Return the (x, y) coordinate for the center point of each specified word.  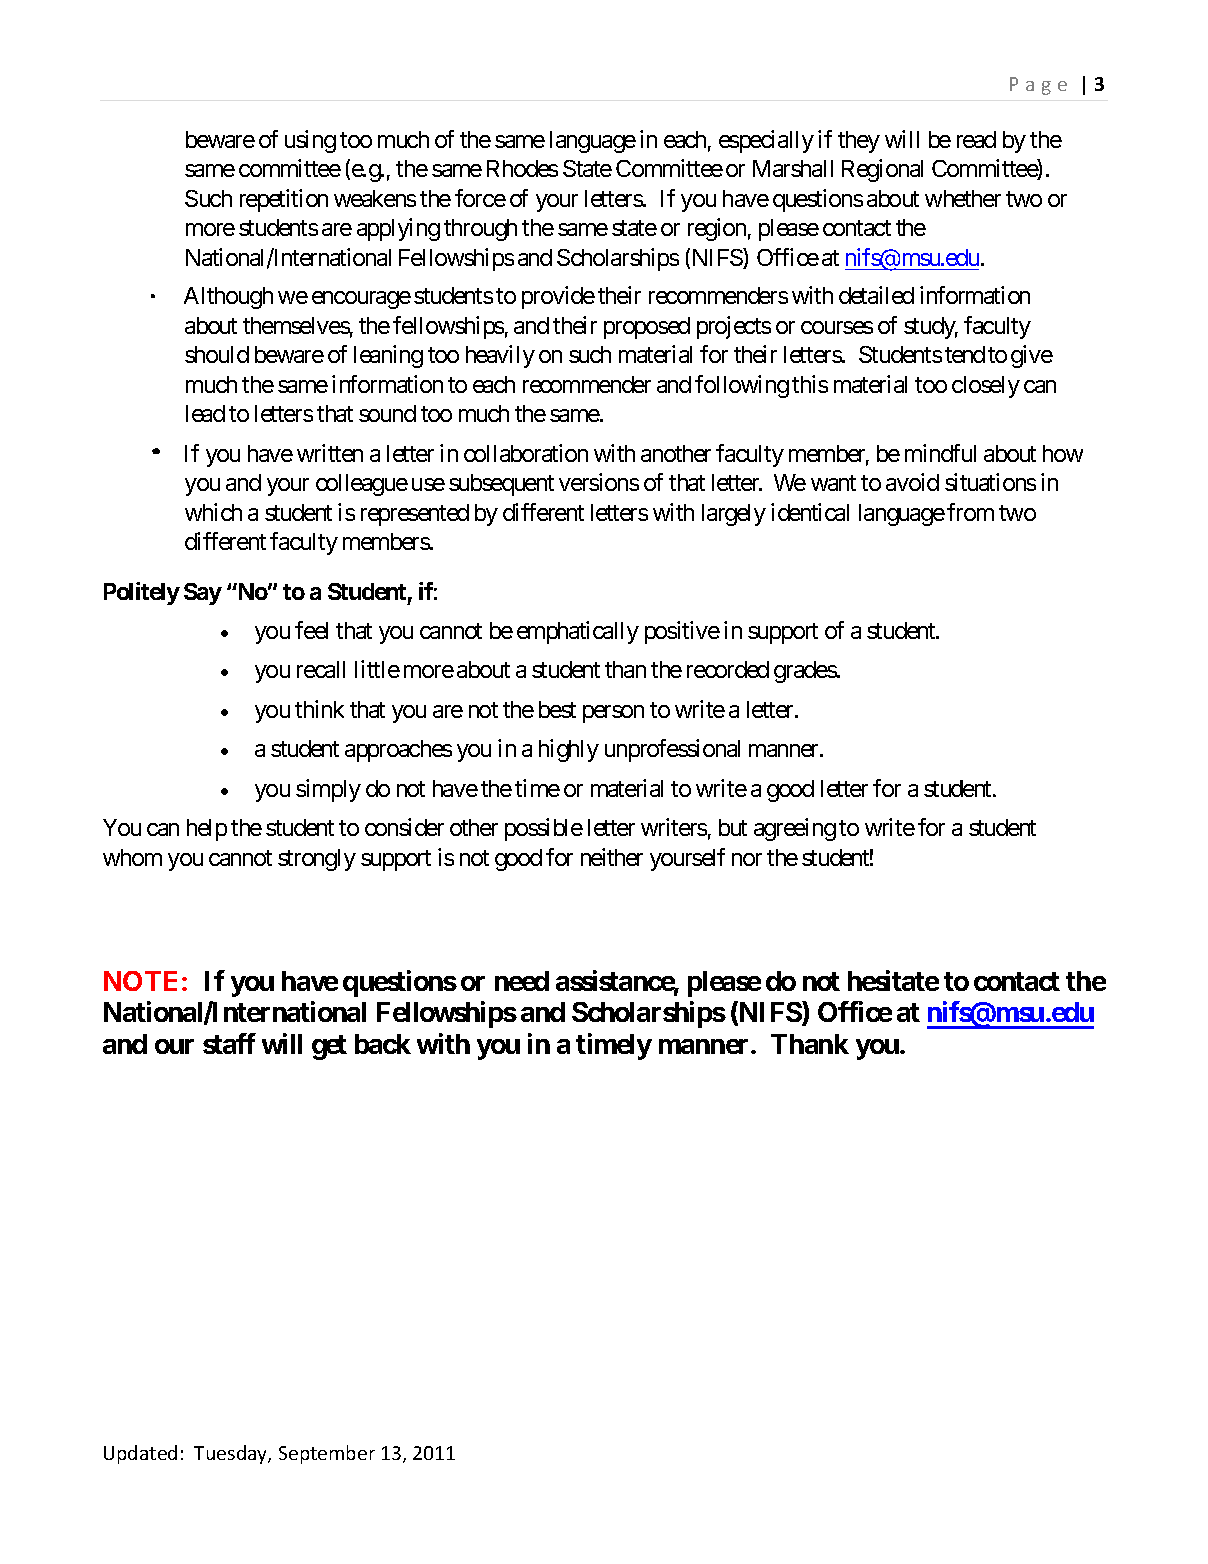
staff (229, 1043)
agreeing (795, 829)
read (976, 139)
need (522, 981)
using (310, 141)
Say (203, 594)
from (970, 512)
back (383, 1044)
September (327, 1454)
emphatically (578, 632)
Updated (140, 1454)
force (480, 198)
